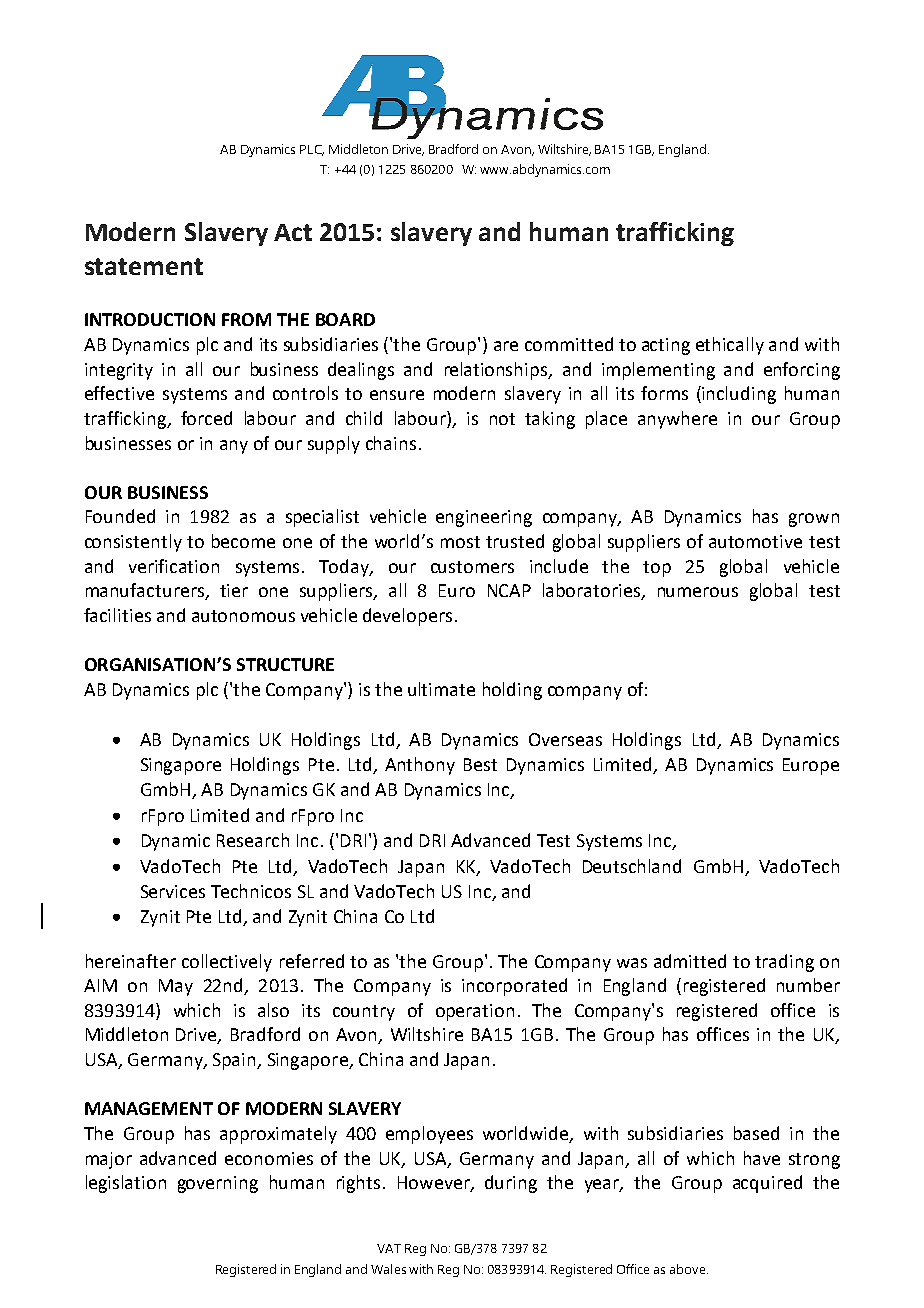  What do you see at coordinates (506, 346) in the page?
I see `are` at bounding box center [506, 346].
